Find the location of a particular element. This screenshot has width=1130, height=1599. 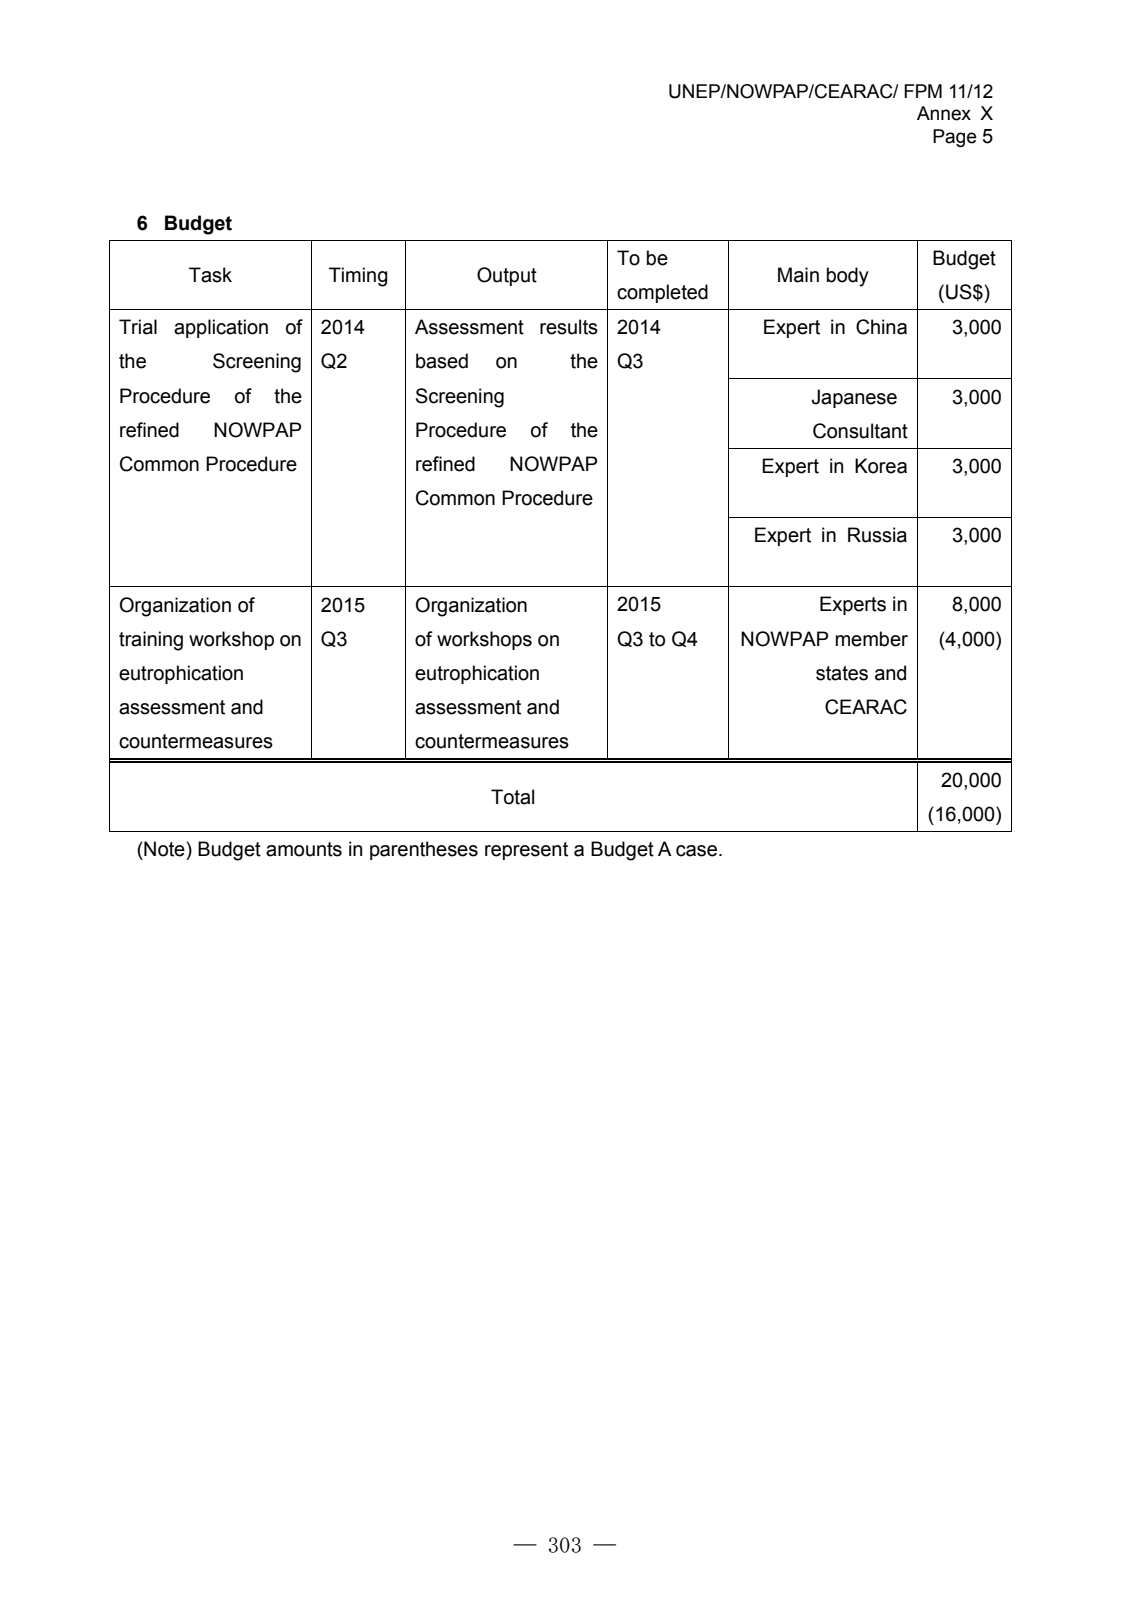

states is located at coordinates (842, 673).
